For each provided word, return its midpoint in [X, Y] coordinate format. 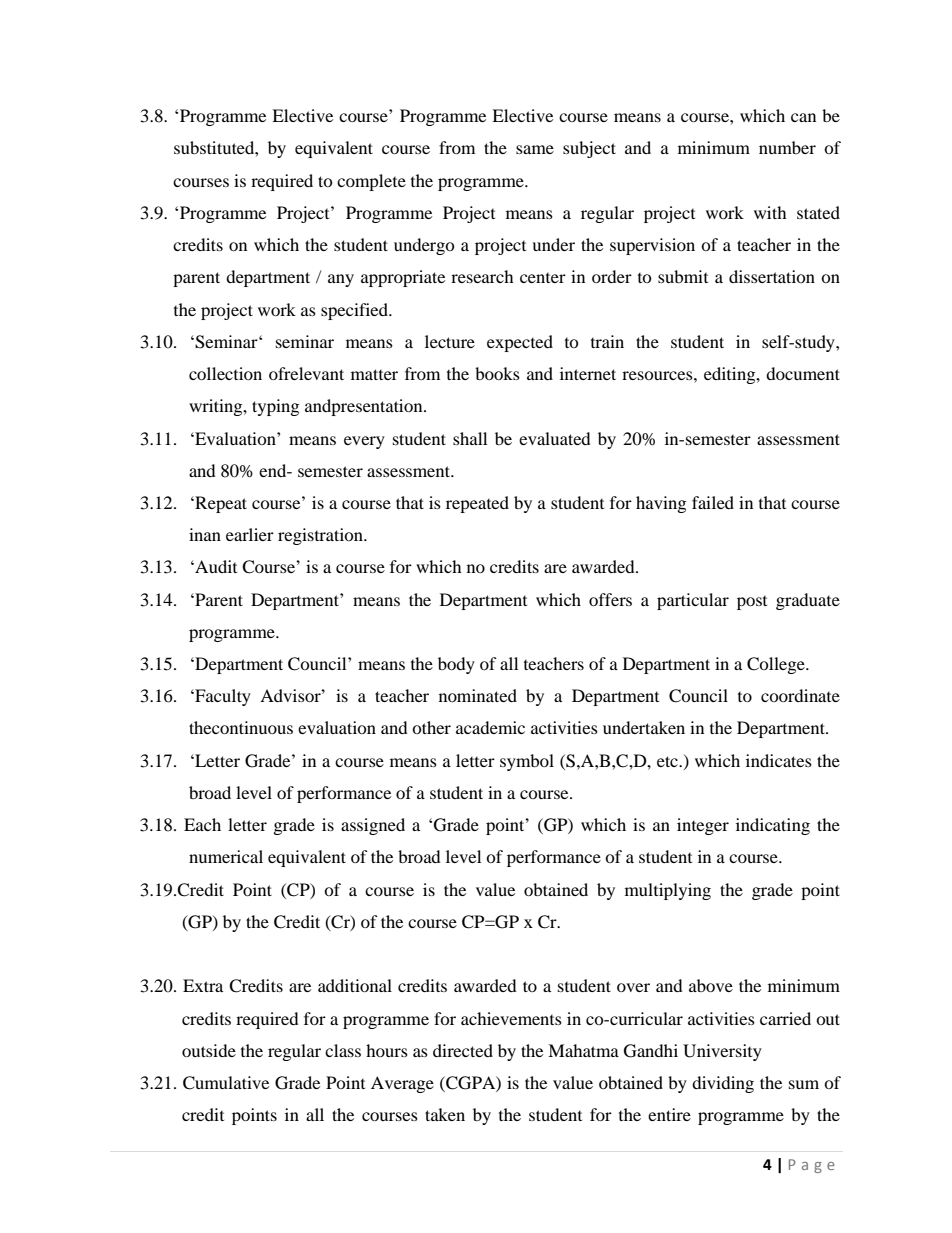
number [787, 147]
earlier [250, 534]
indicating [773, 826]
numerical [226, 856]
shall [470, 438]
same [535, 149]
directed [463, 1050]
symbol [527, 762]
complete [371, 182]
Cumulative [226, 1083]
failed [713, 502]
